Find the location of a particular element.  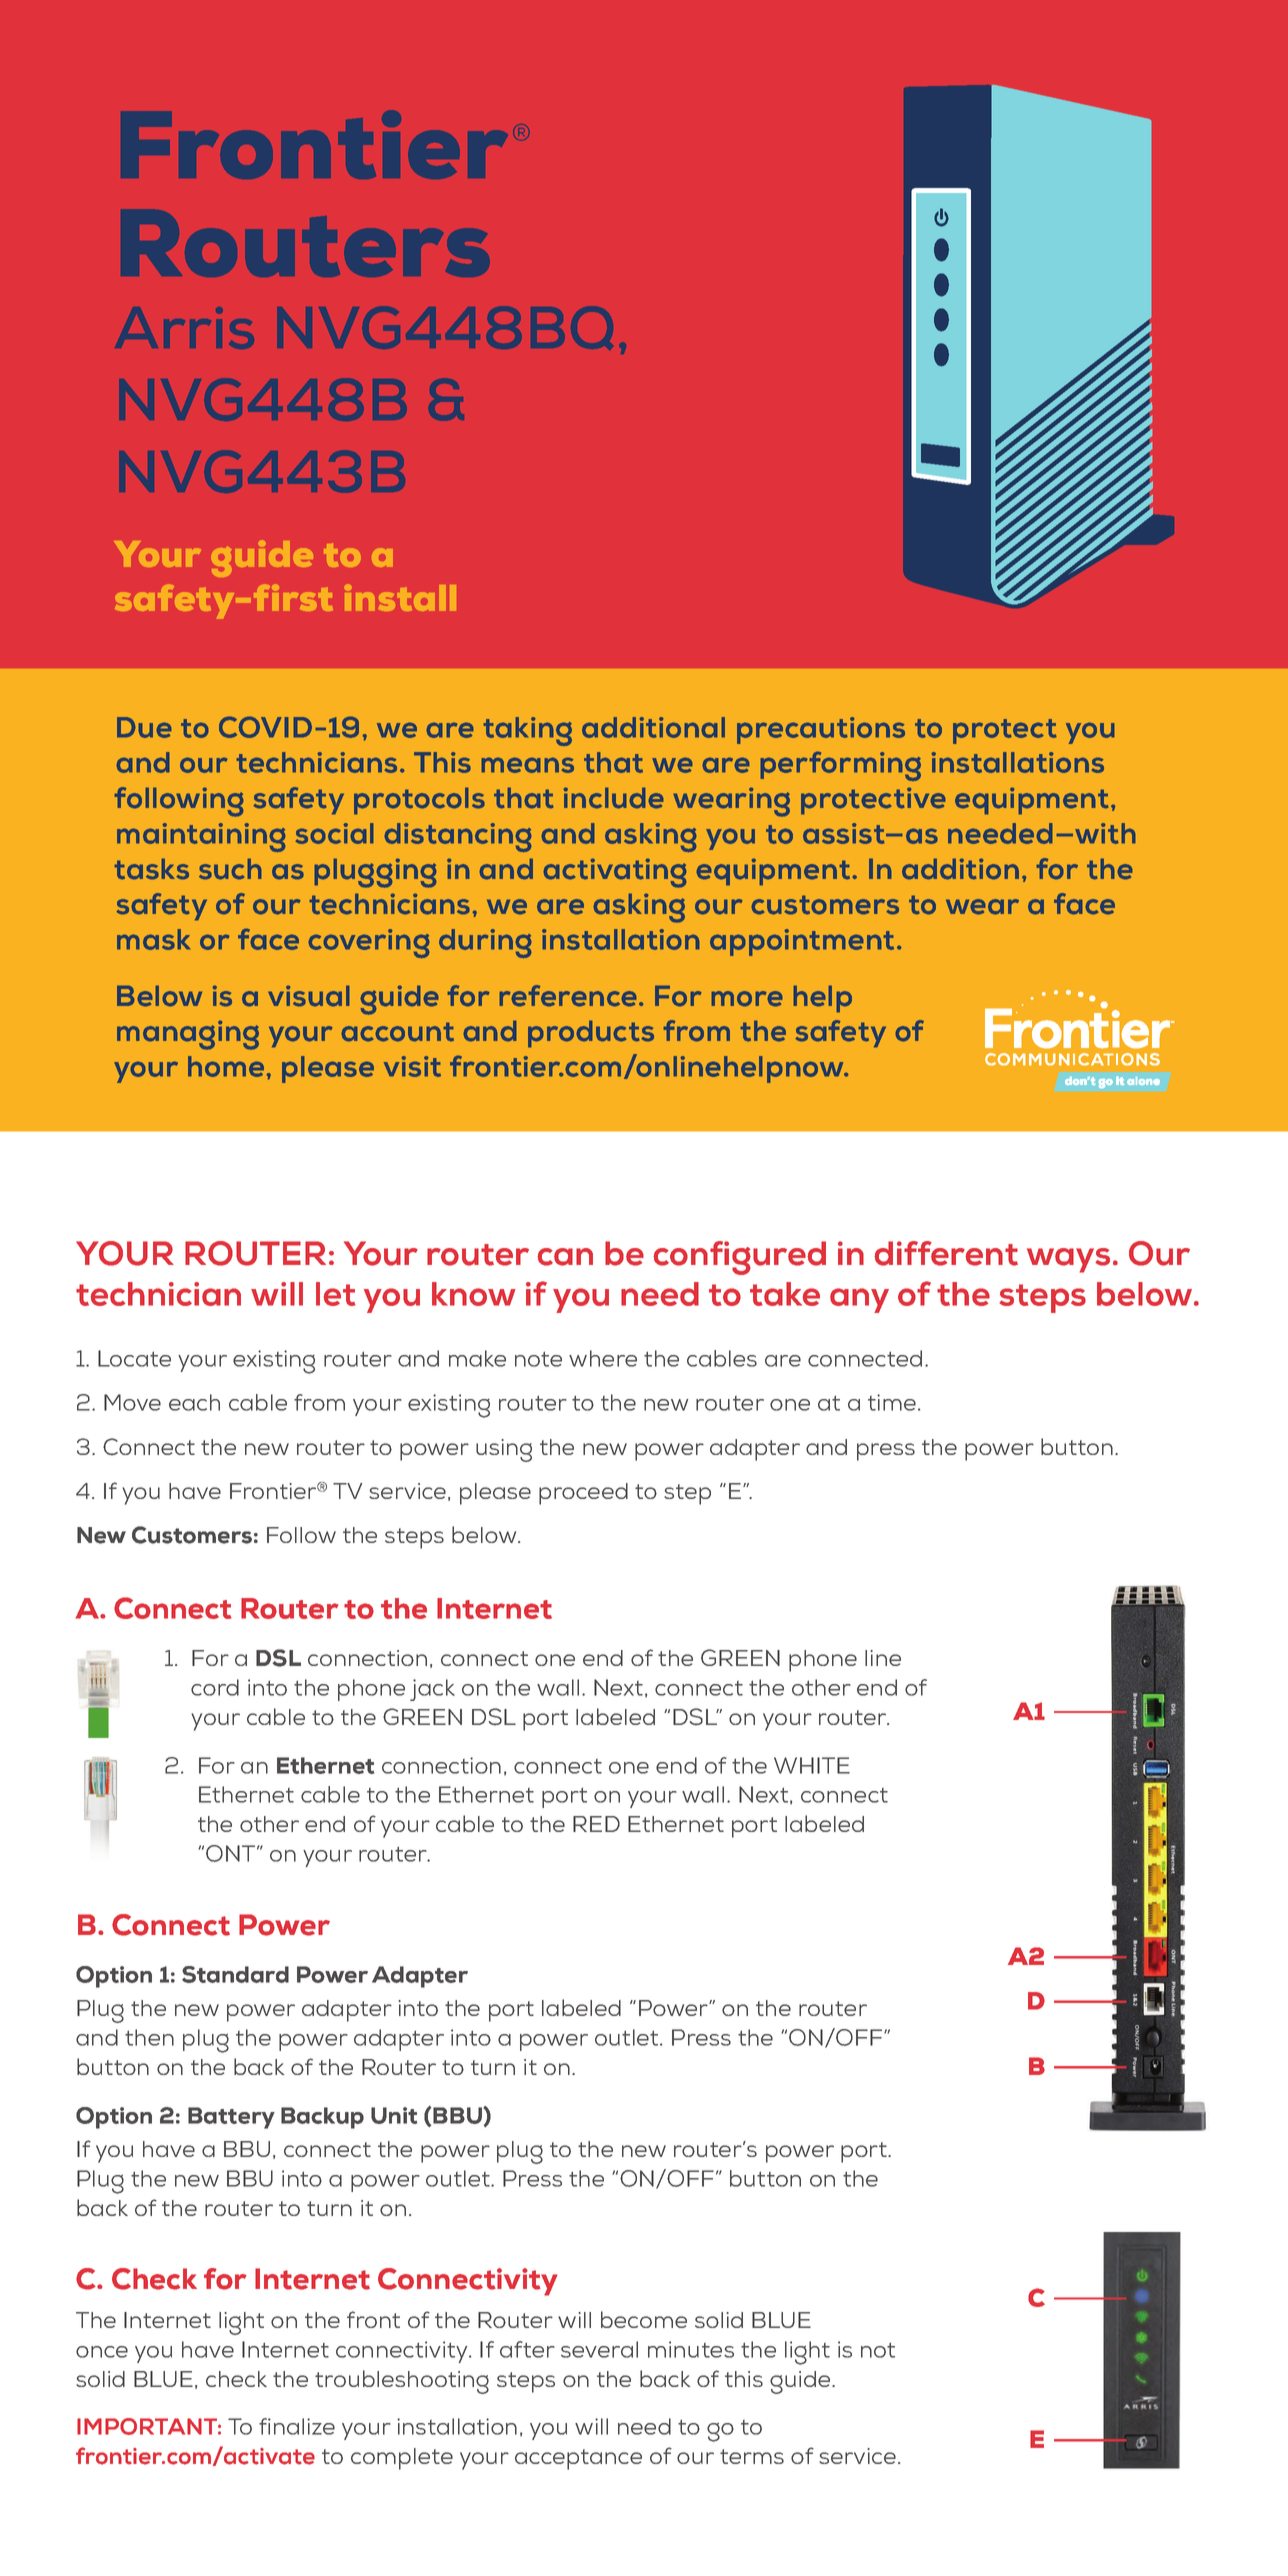

cord is located at coordinates (215, 1687).
